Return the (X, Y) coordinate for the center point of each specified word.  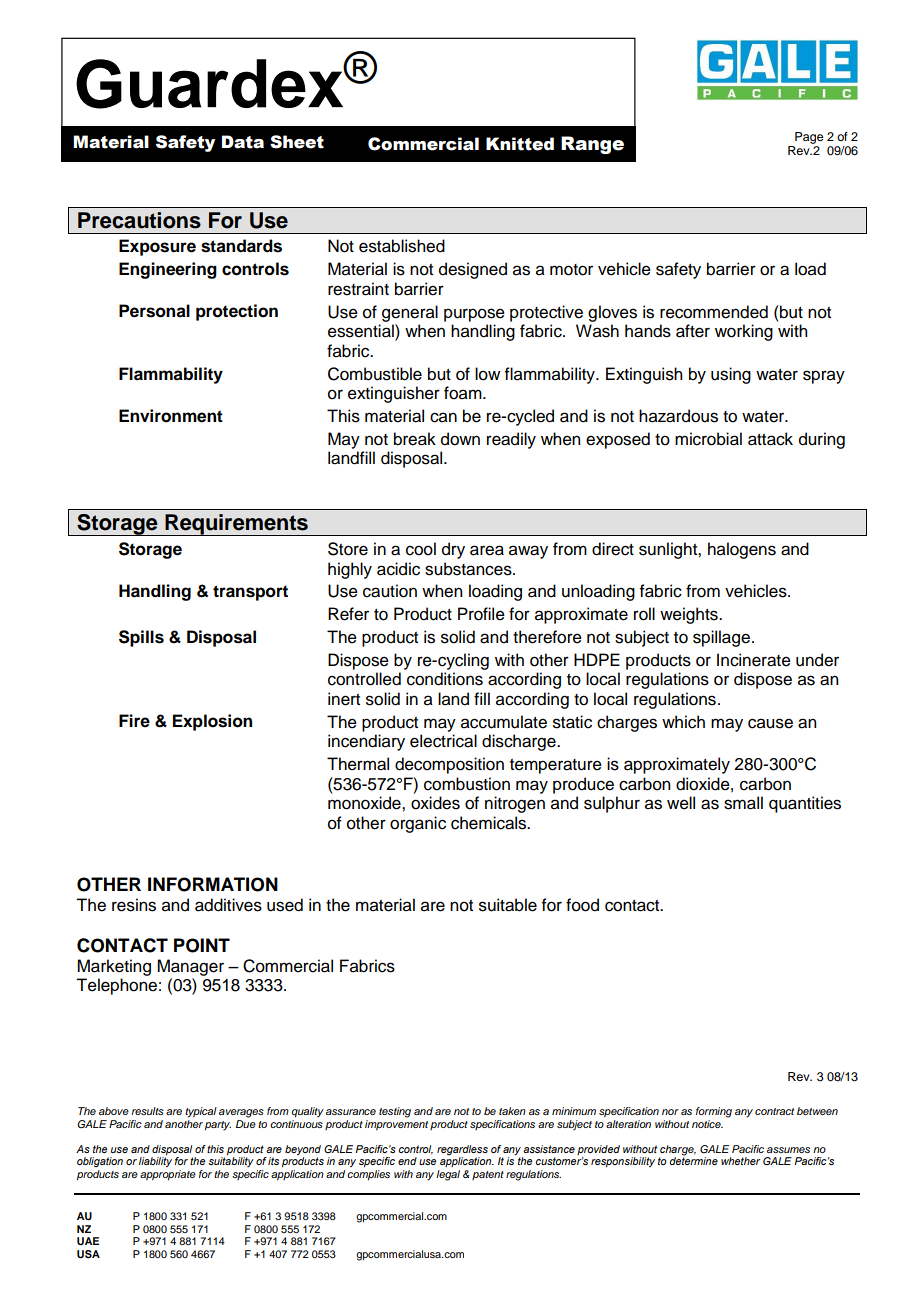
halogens (742, 550)
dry (453, 550)
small (743, 803)
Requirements (236, 525)
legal (448, 1175)
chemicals (490, 823)
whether (740, 1161)
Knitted (520, 144)
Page (809, 138)
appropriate (168, 1175)
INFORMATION (213, 884)
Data (243, 142)
